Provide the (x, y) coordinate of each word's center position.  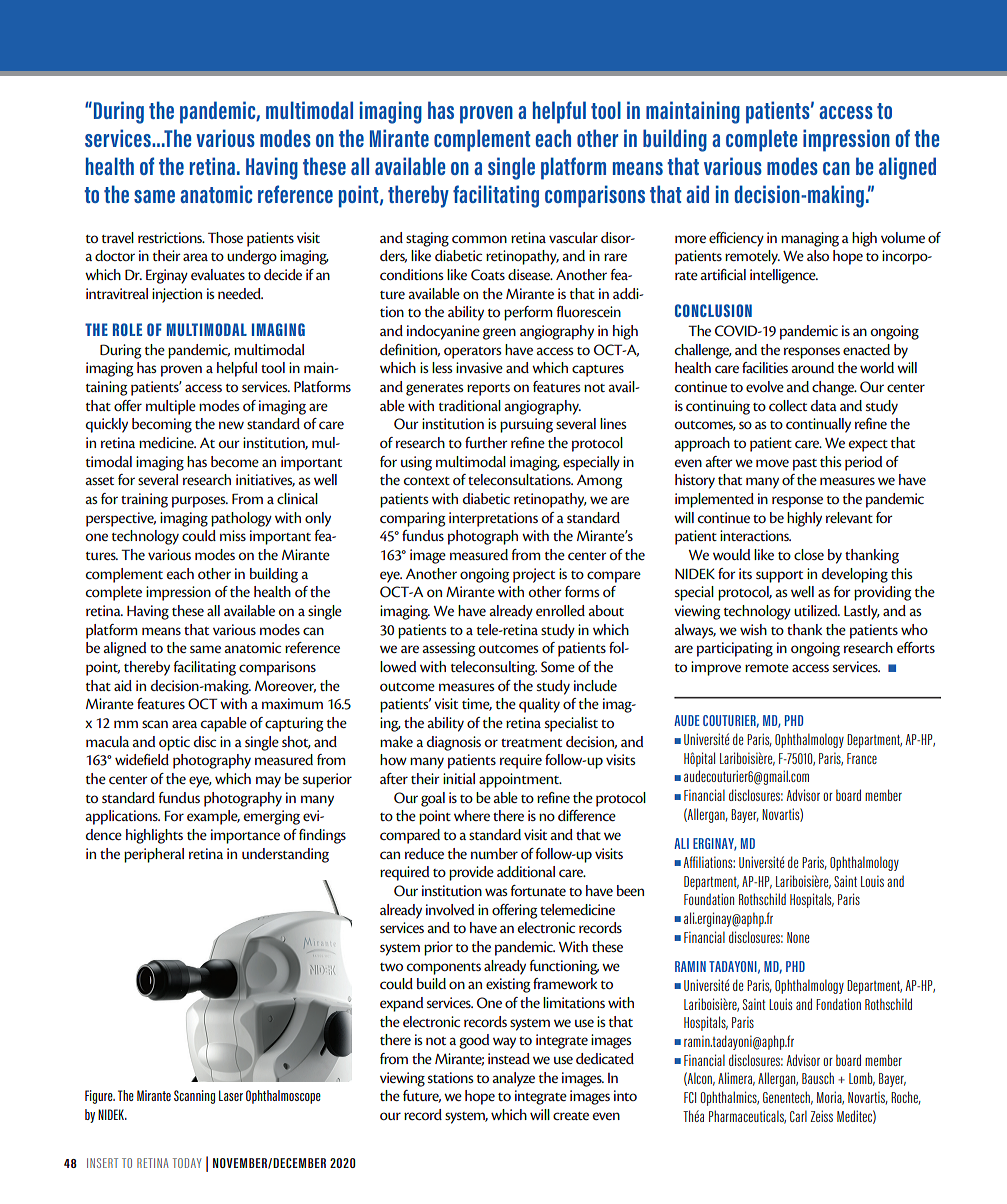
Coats (488, 275)
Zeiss (821, 1116)
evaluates (218, 274)
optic (174, 743)
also (818, 255)
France (862, 758)
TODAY (187, 1163)
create (571, 1116)
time (477, 704)
